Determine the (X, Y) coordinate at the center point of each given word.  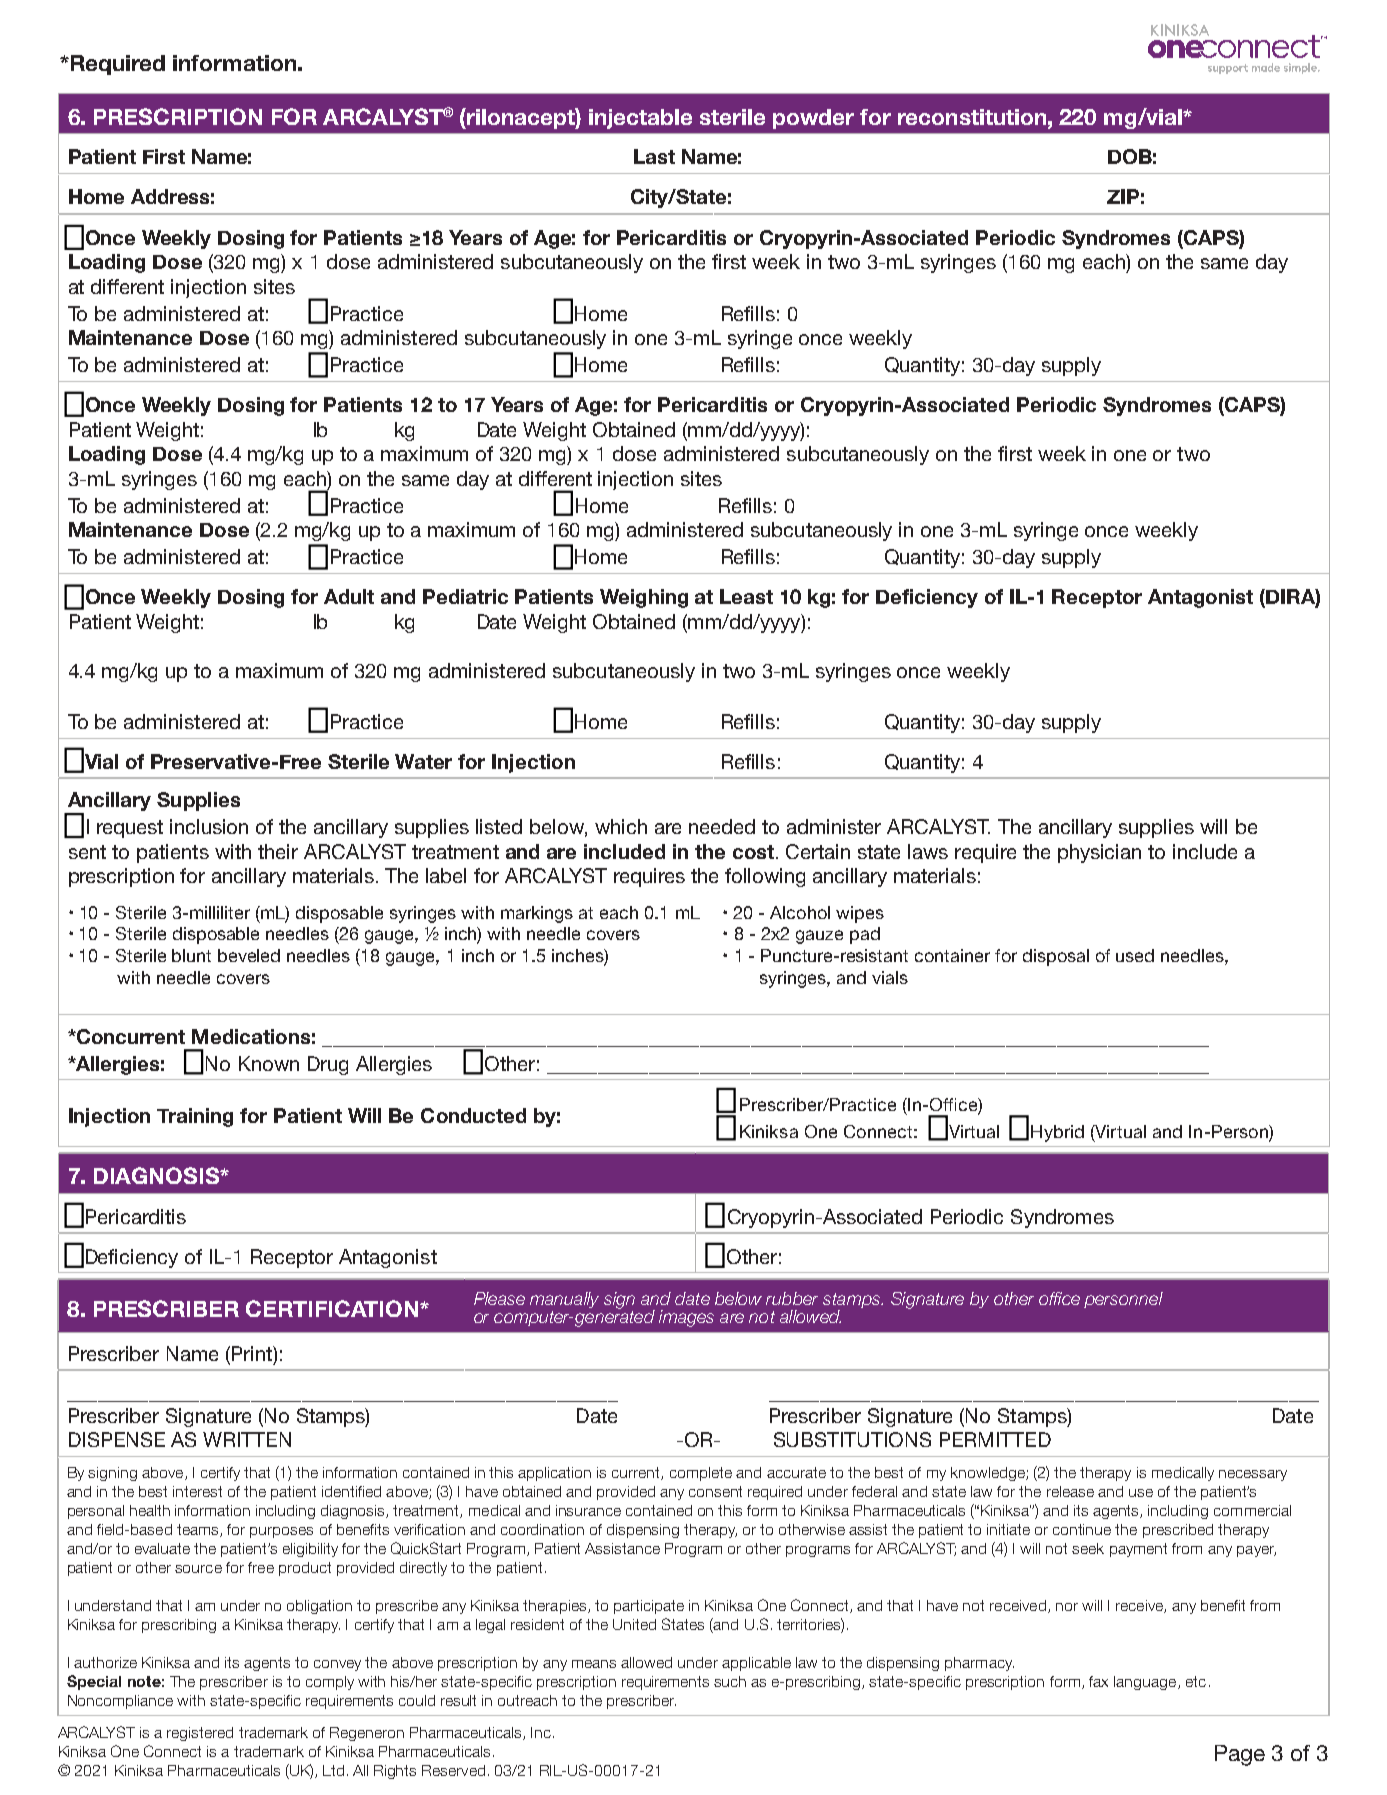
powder (813, 119)
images (686, 1318)
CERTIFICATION (332, 1308)
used (1135, 955)
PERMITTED (995, 1439)
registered (200, 1734)
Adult (349, 596)
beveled (249, 955)
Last (654, 156)
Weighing (644, 598)
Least (746, 596)
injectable (640, 119)
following (765, 877)
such (730, 1681)
